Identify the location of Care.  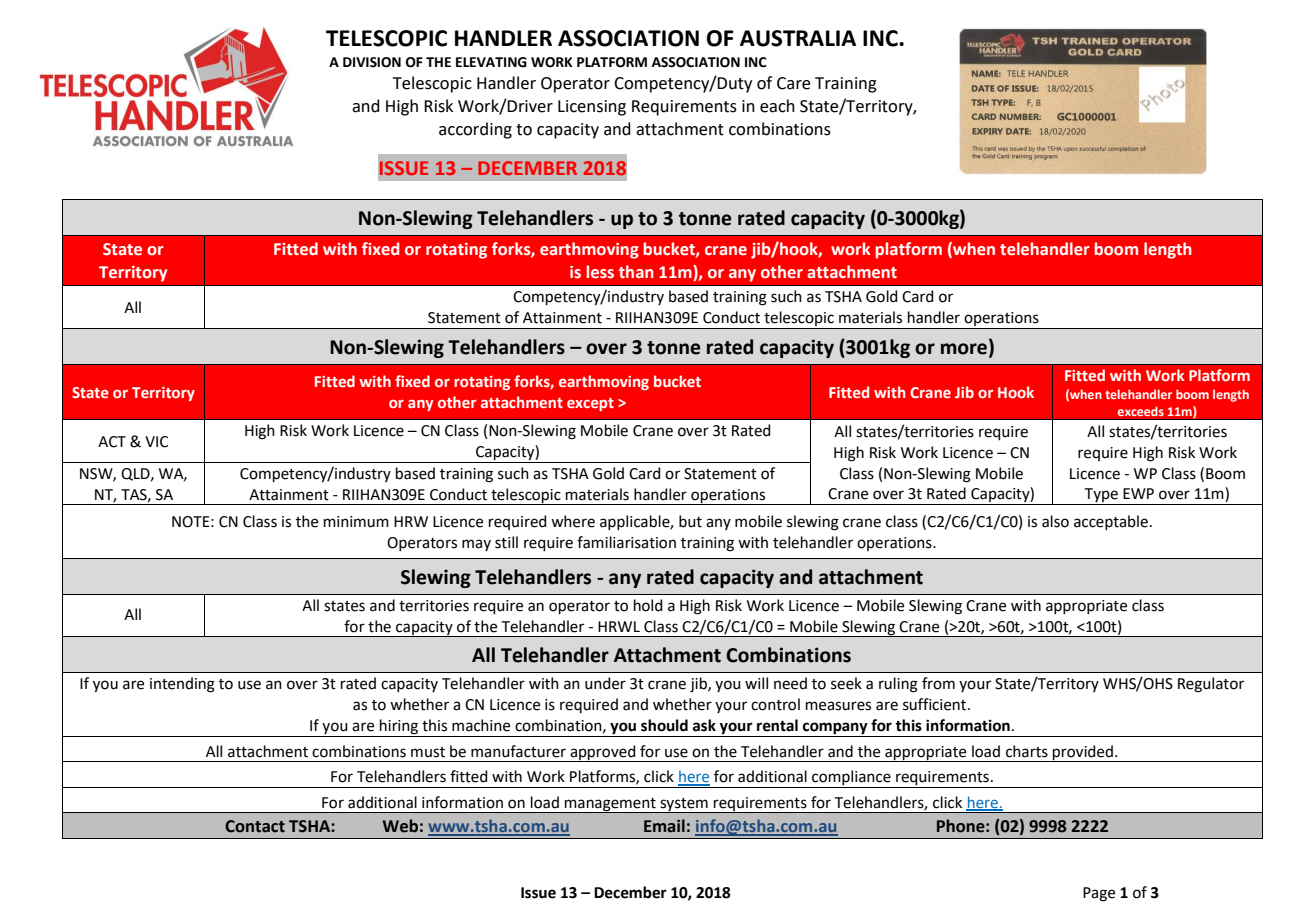
(793, 83).
